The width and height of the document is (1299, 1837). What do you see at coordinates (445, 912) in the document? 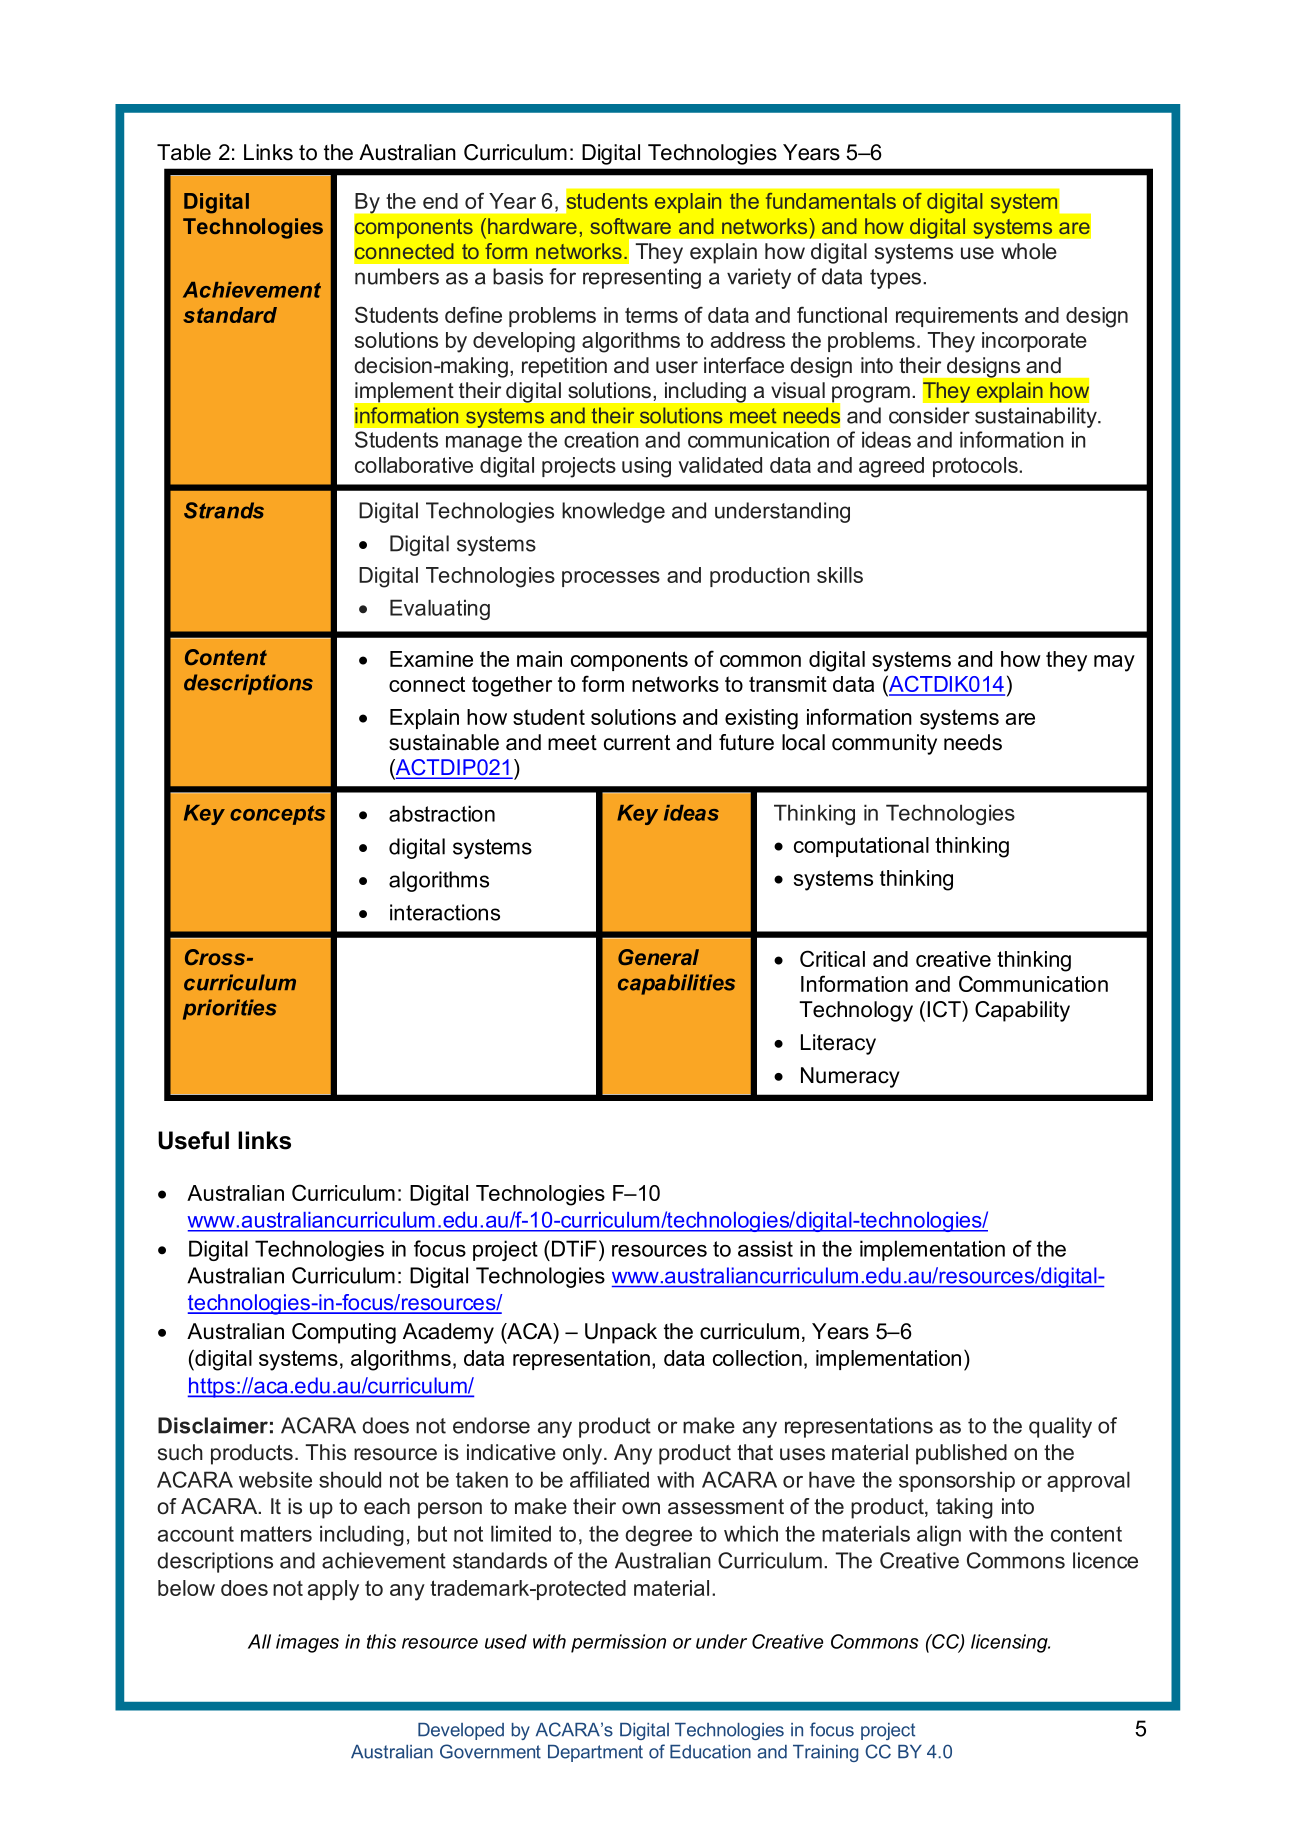
I see `interactions` at bounding box center [445, 912].
